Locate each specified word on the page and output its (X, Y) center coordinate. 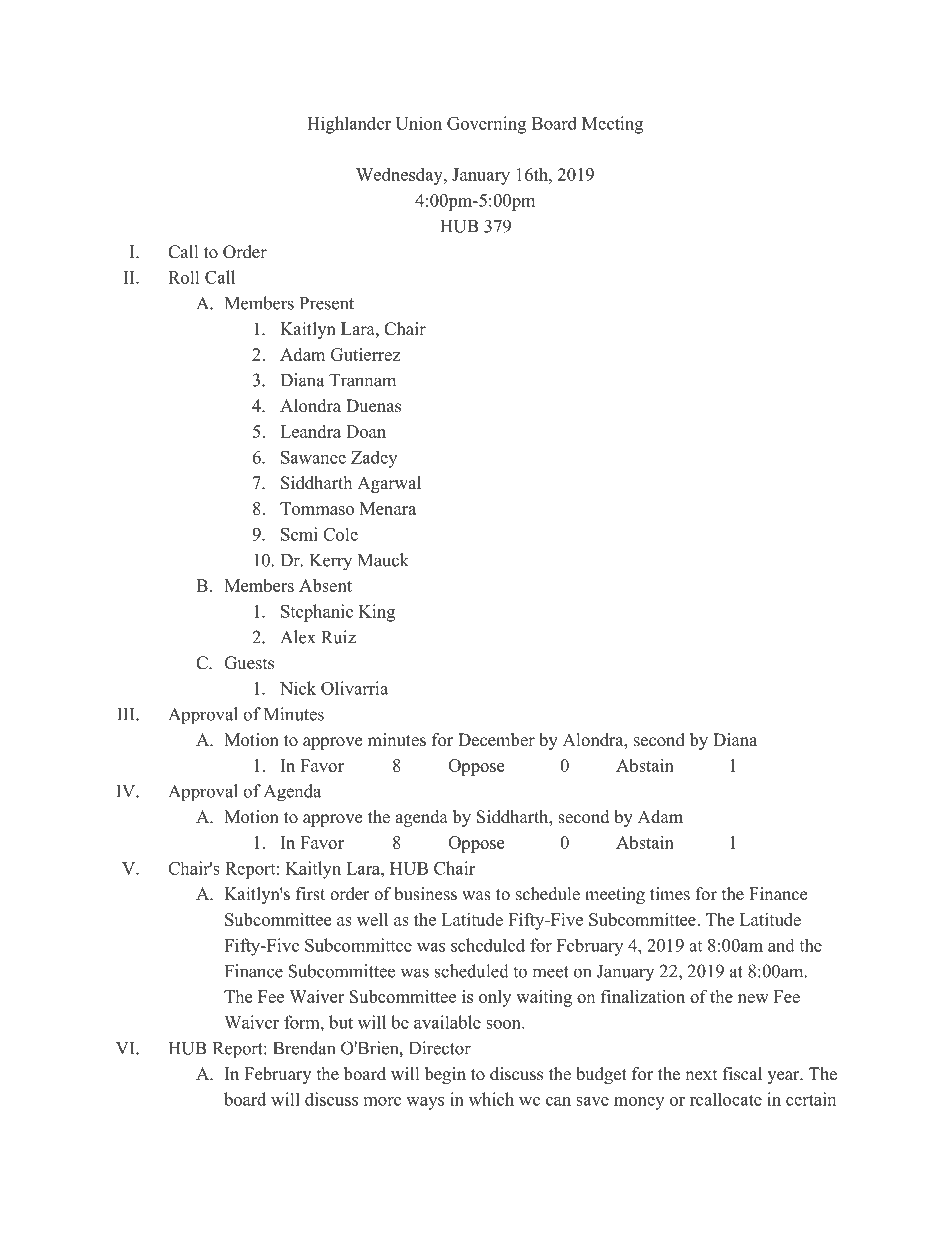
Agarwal (389, 484)
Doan (366, 431)
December (496, 740)
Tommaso (317, 508)
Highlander (349, 125)
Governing (486, 125)
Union (418, 123)
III (127, 714)
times (670, 894)
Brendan (304, 1048)
